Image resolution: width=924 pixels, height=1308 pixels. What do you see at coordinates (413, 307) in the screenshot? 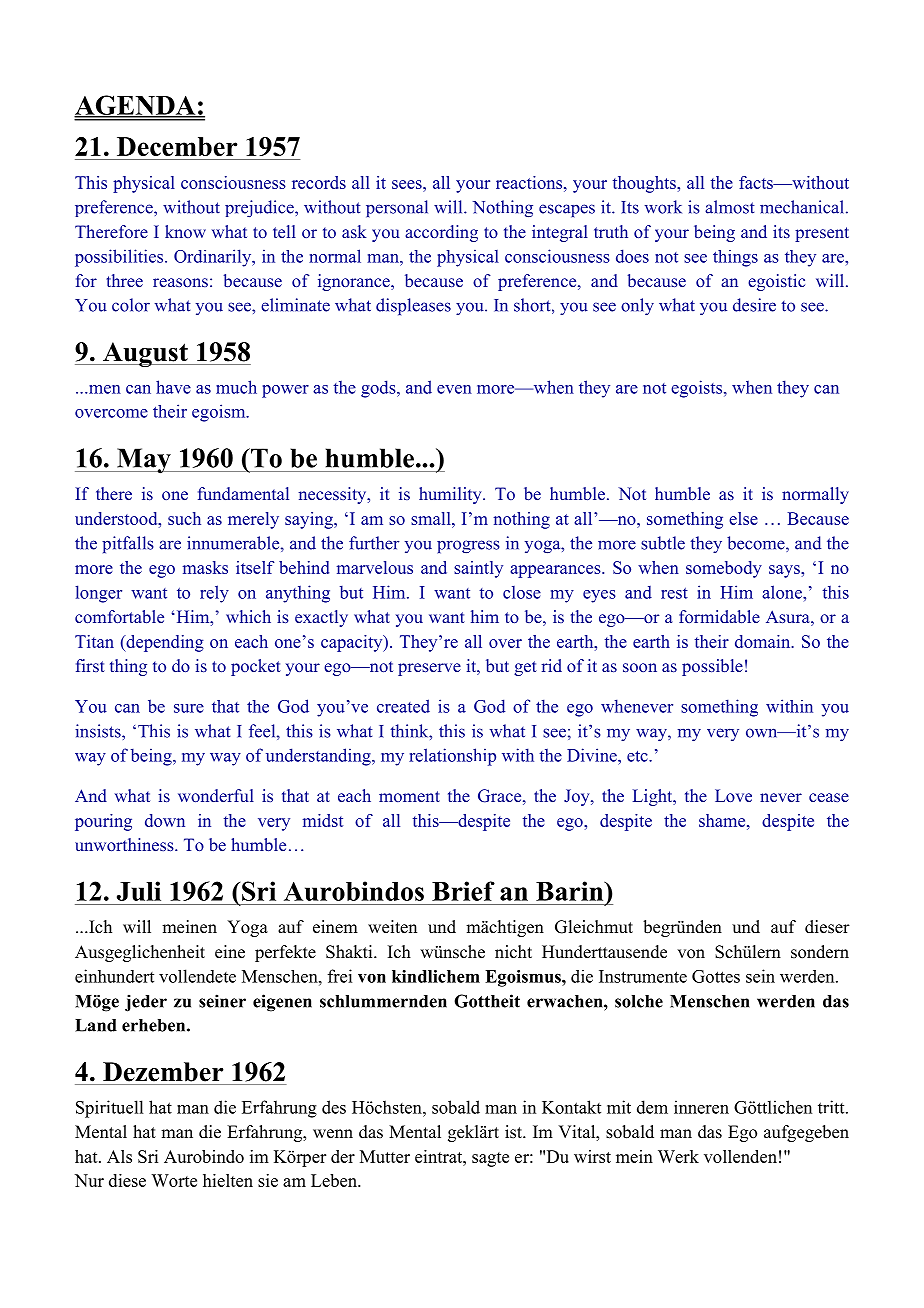
I see `displeases` at bounding box center [413, 307].
